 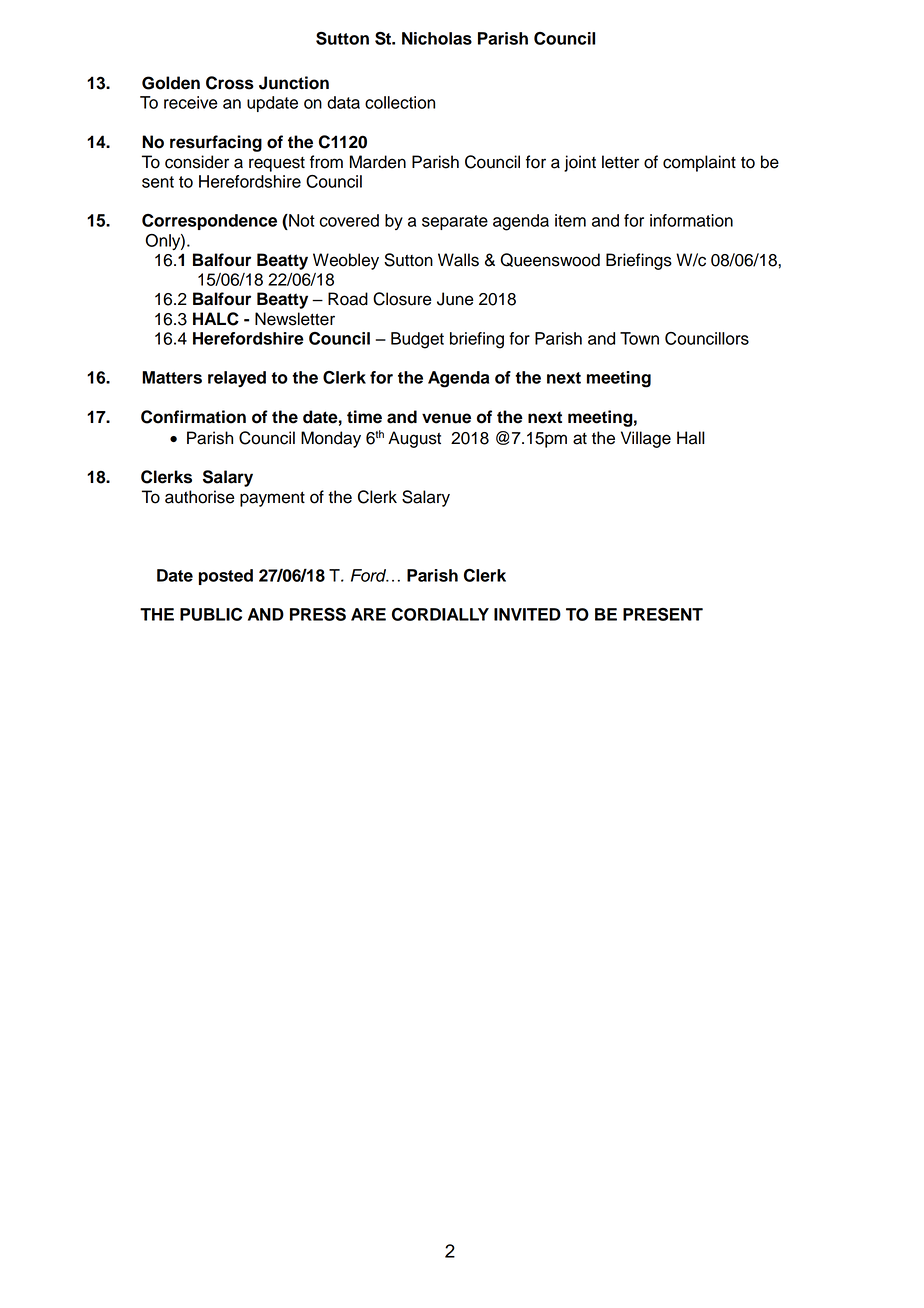 What do you see at coordinates (230, 83) in the document?
I see `Cross` at bounding box center [230, 83].
